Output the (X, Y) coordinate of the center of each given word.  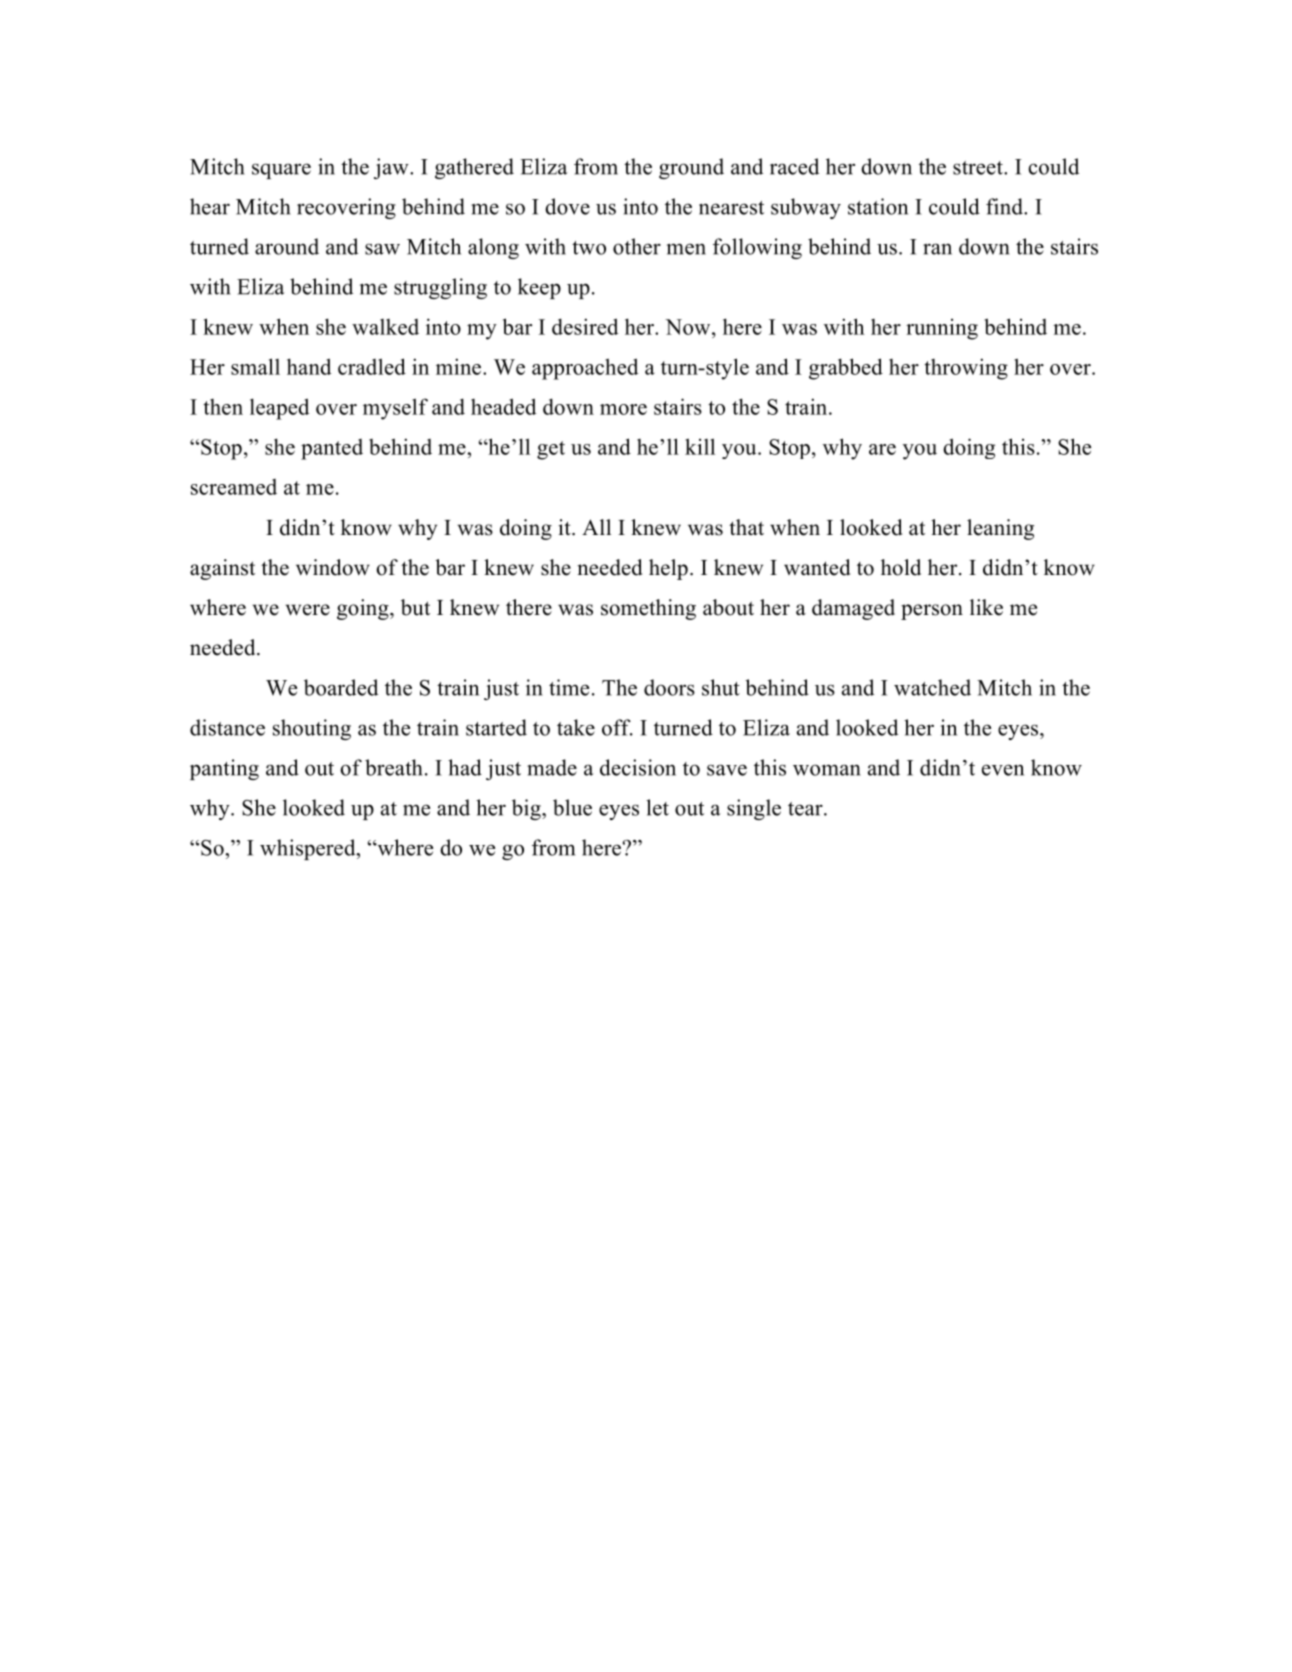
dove (567, 206)
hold (901, 567)
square (281, 171)
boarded (341, 687)
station (878, 206)
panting (224, 769)
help (668, 569)
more (623, 409)
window (333, 567)
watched (932, 687)
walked (385, 327)
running (942, 329)
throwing (966, 369)
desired (585, 326)
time (569, 687)
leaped (279, 409)
